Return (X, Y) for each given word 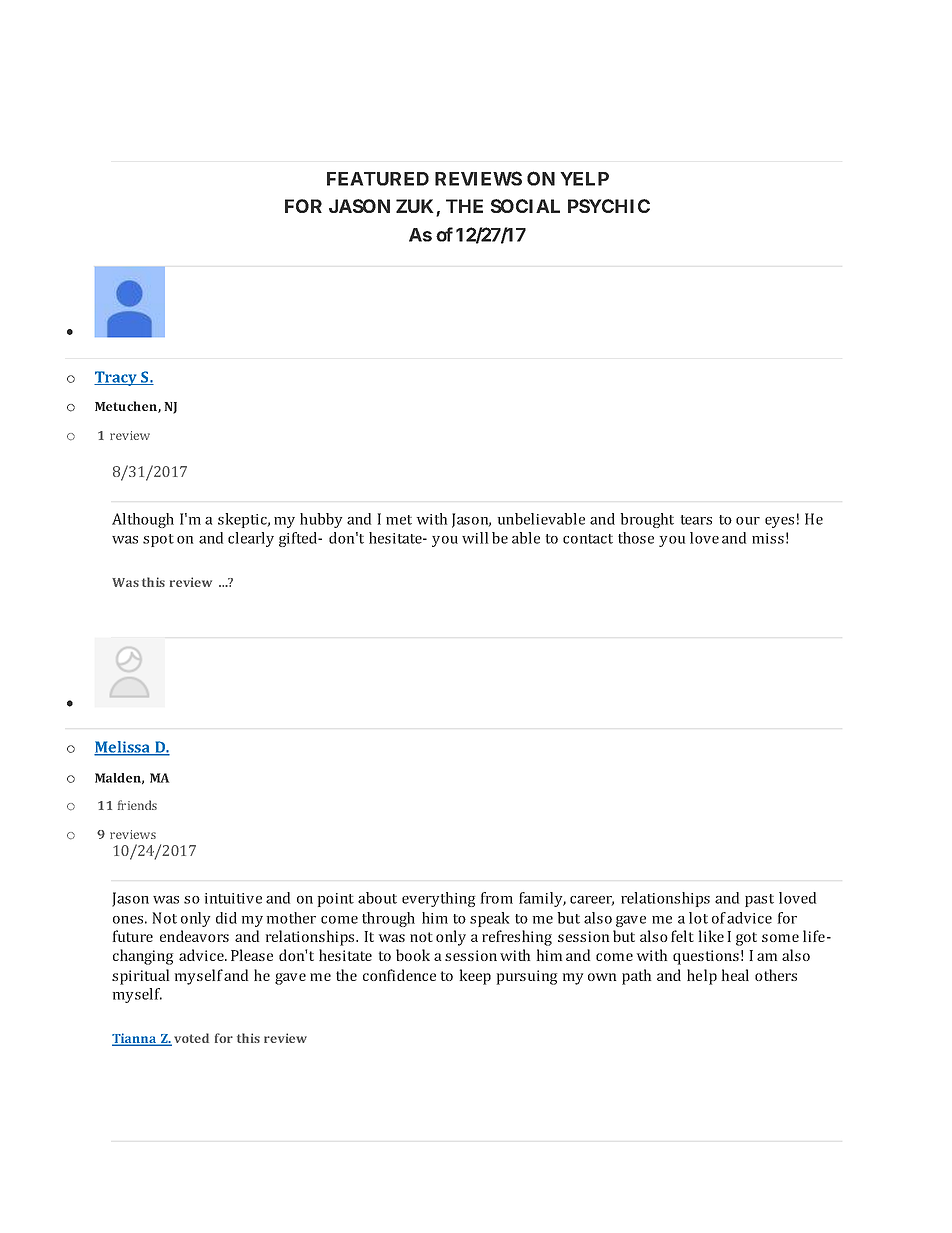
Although (143, 520)
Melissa (123, 748)
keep (475, 977)
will (475, 538)
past (759, 900)
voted (191, 1038)
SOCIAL (525, 206)
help (702, 977)
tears (696, 520)
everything (438, 899)
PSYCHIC (609, 206)
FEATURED (378, 179)
